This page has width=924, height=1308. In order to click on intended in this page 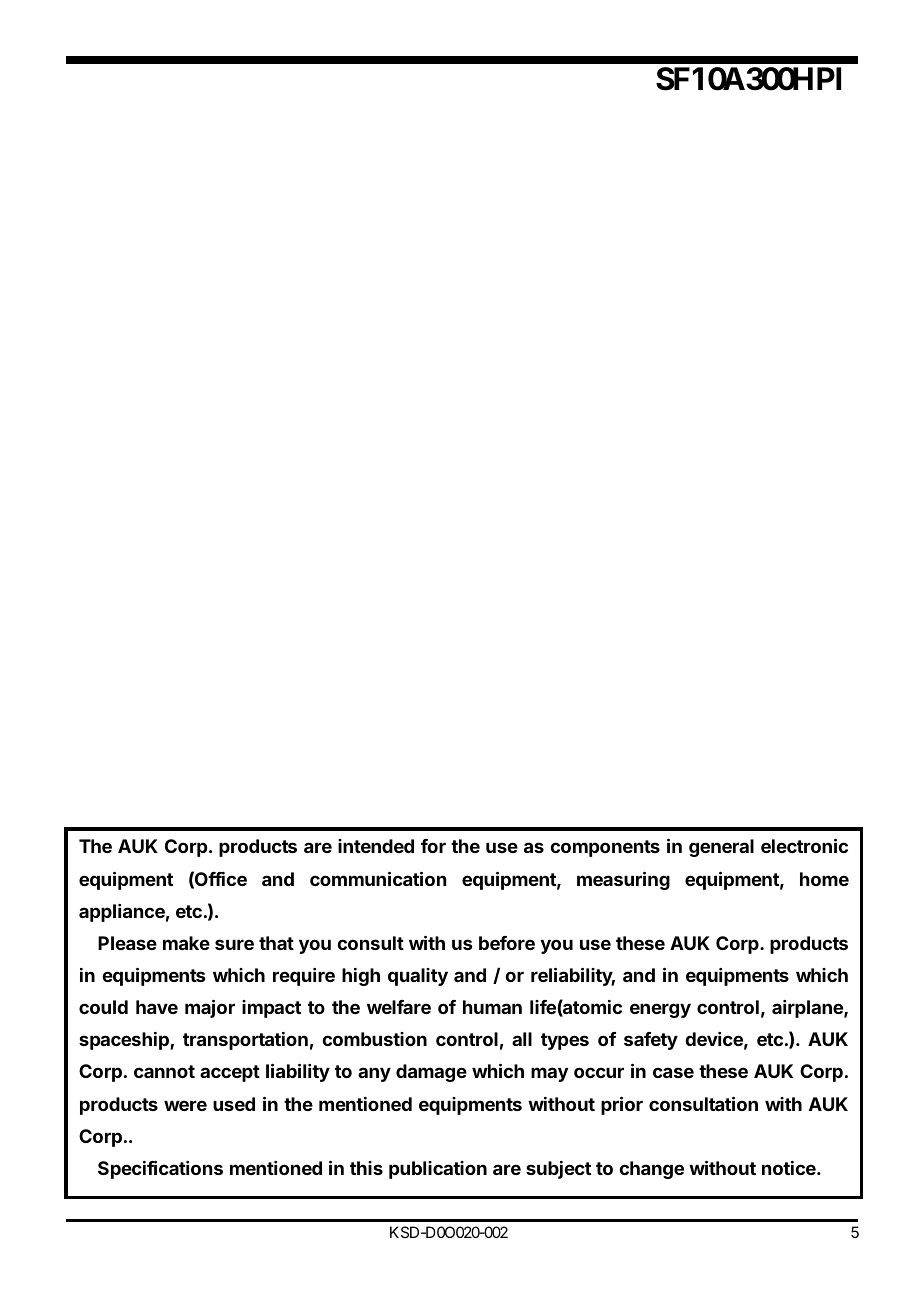, I will do `click(376, 846)`.
